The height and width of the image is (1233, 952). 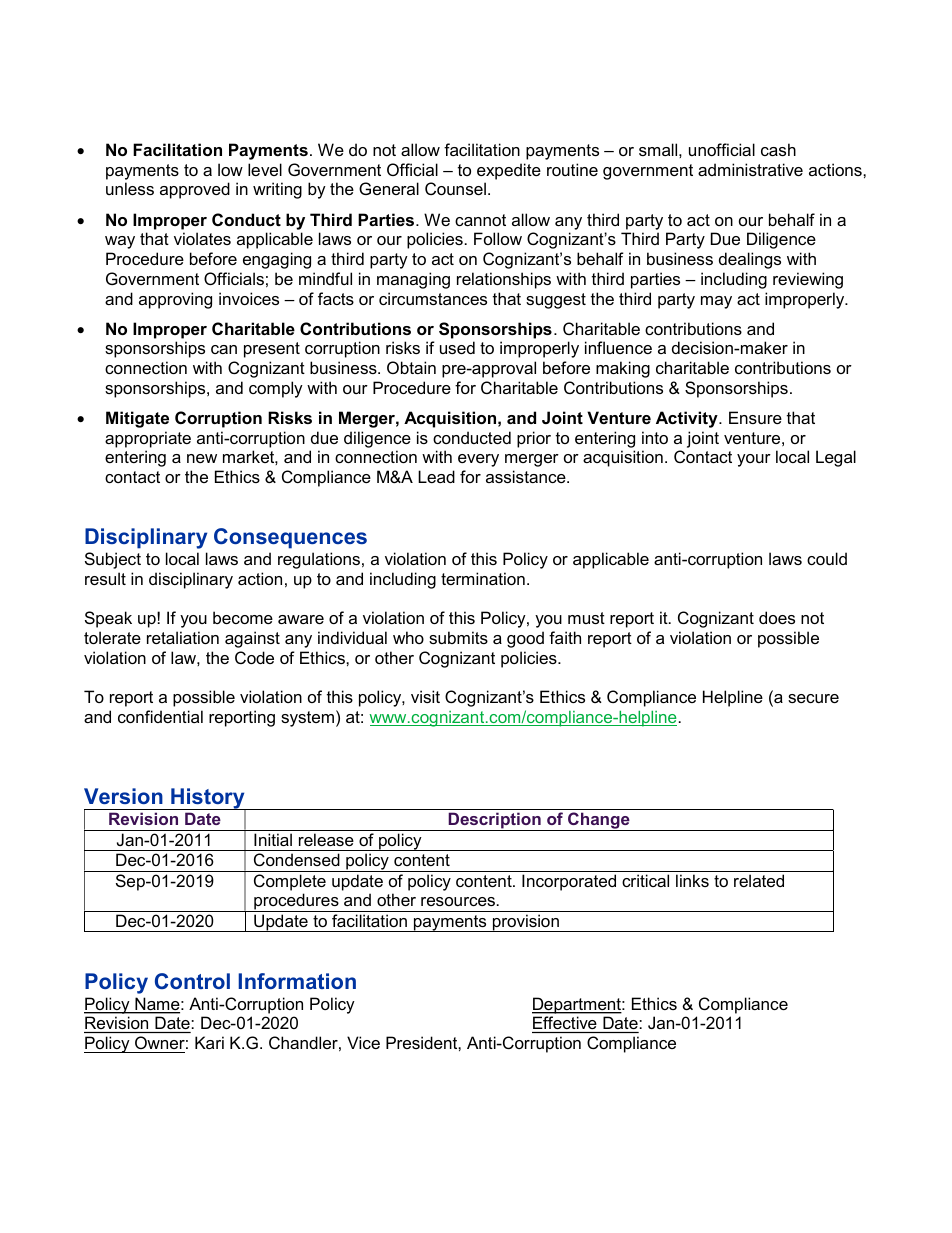 What do you see at coordinates (209, 1042) in the image?
I see `Kari` at bounding box center [209, 1042].
